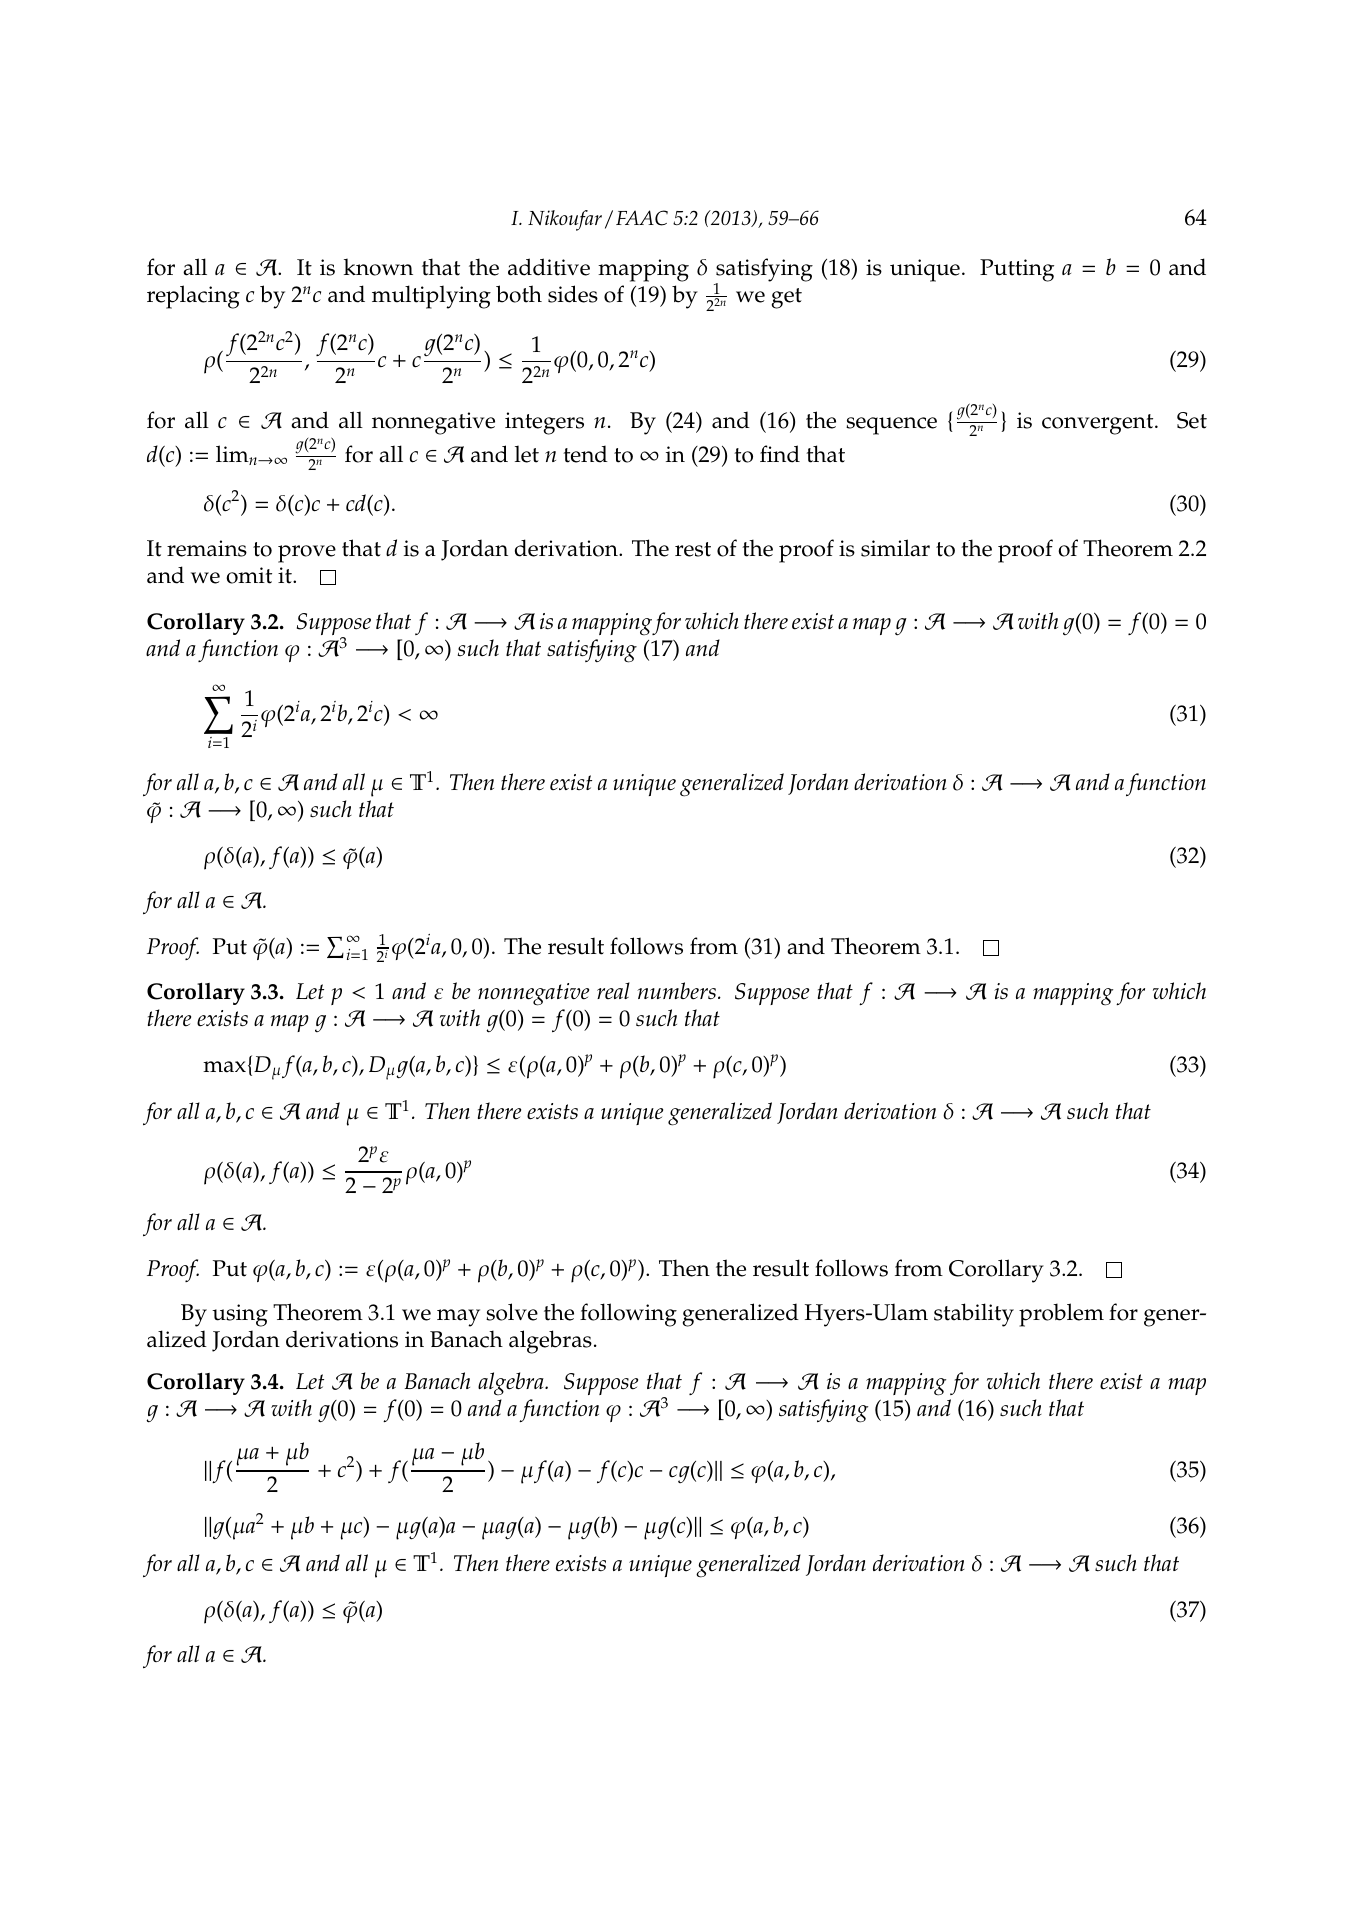  What do you see at coordinates (676, 991) in the screenshot?
I see `numbers` at bounding box center [676, 991].
